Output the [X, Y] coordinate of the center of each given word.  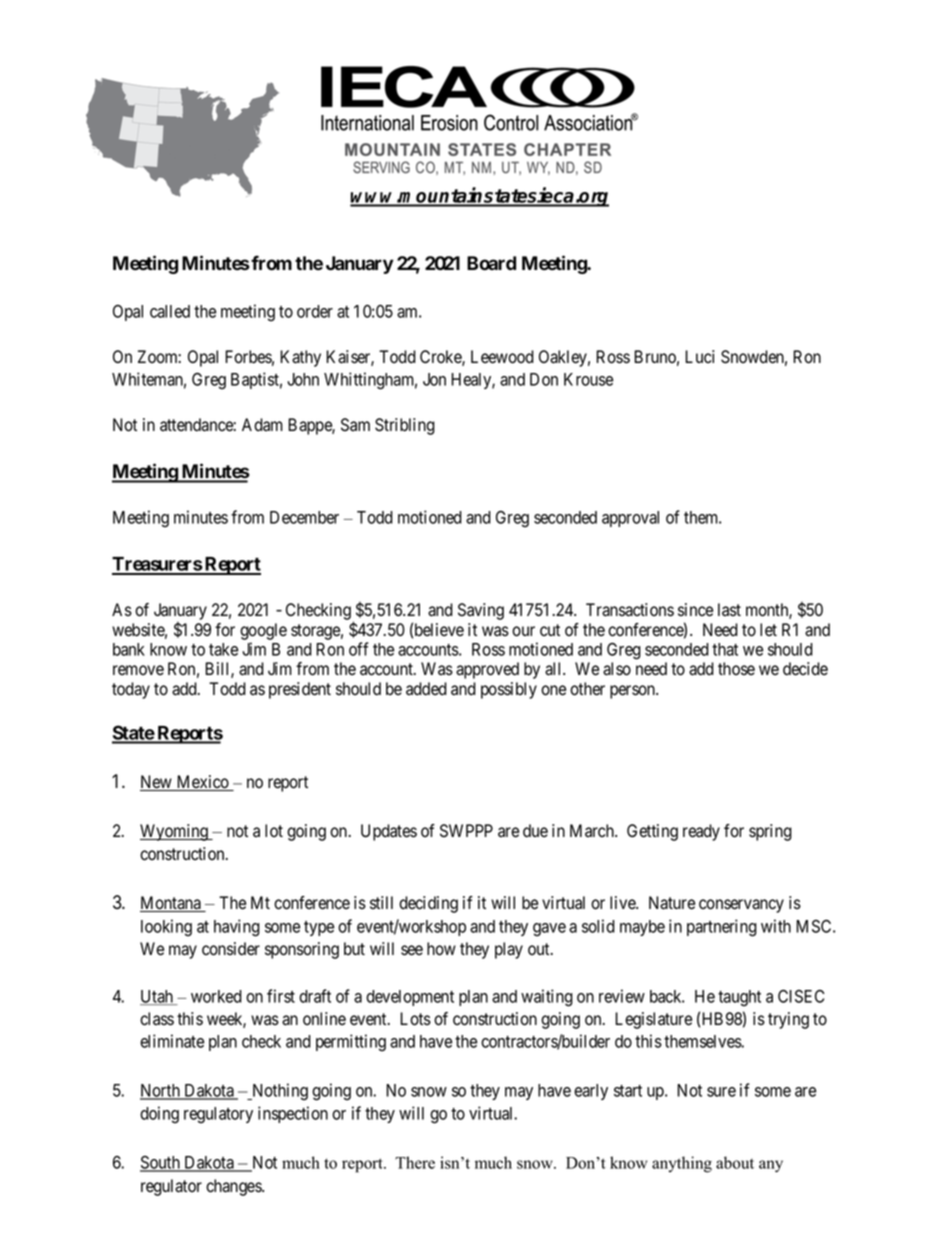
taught [739, 998]
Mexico [202, 783]
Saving [481, 611]
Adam [262, 425]
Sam [355, 425]
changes [234, 1187]
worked [216, 996]
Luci [699, 356]
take [223, 649]
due [535, 831]
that [725, 649]
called [170, 311]
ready [701, 832]
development [410, 998]
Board [491, 263]
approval [630, 519]
